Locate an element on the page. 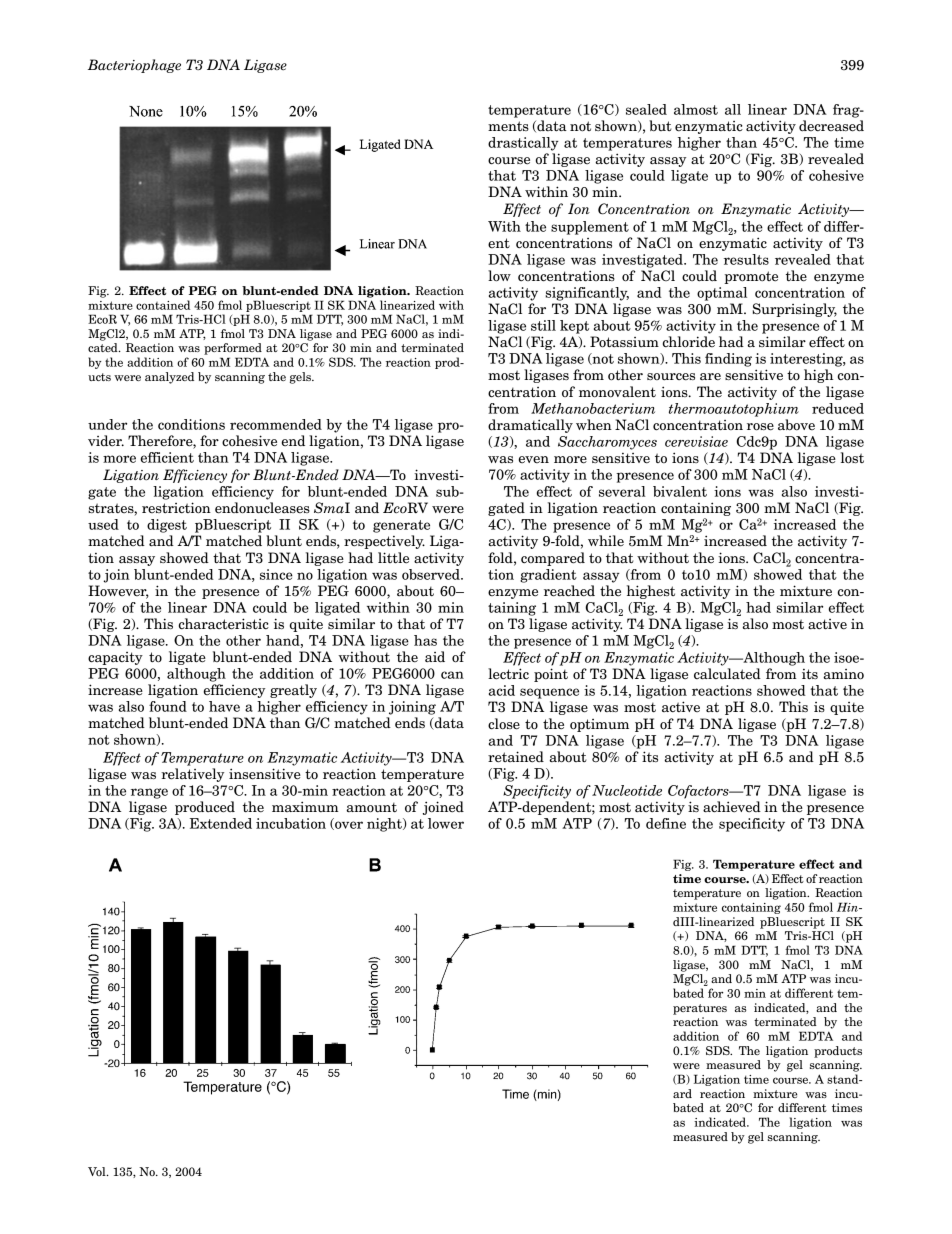  calculated is located at coordinates (727, 674).
